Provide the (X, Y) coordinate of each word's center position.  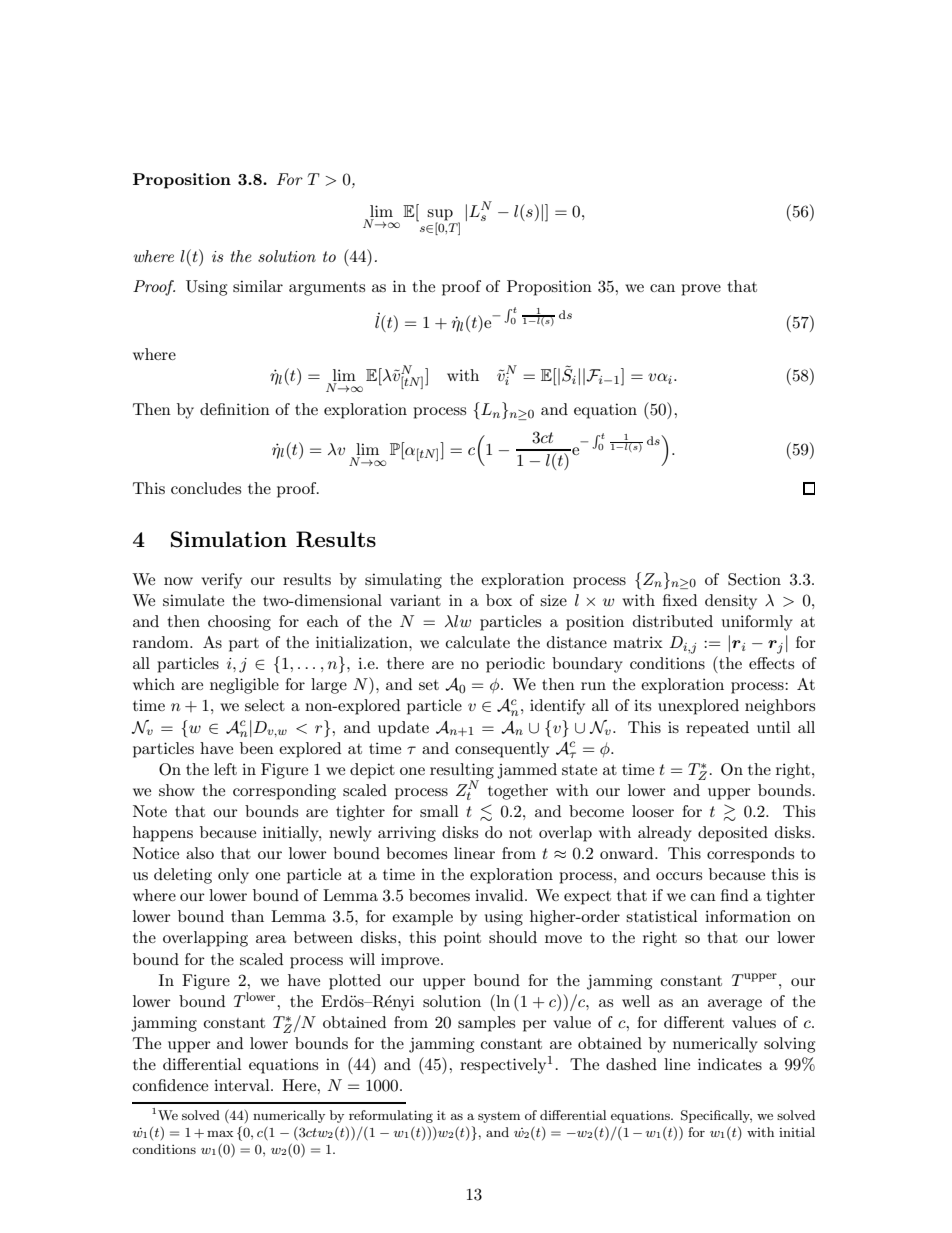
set (429, 685)
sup (440, 215)
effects (771, 663)
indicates (730, 1064)
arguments (327, 289)
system (499, 1117)
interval (243, 1085)
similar (258, 286)
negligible (244, 686)
